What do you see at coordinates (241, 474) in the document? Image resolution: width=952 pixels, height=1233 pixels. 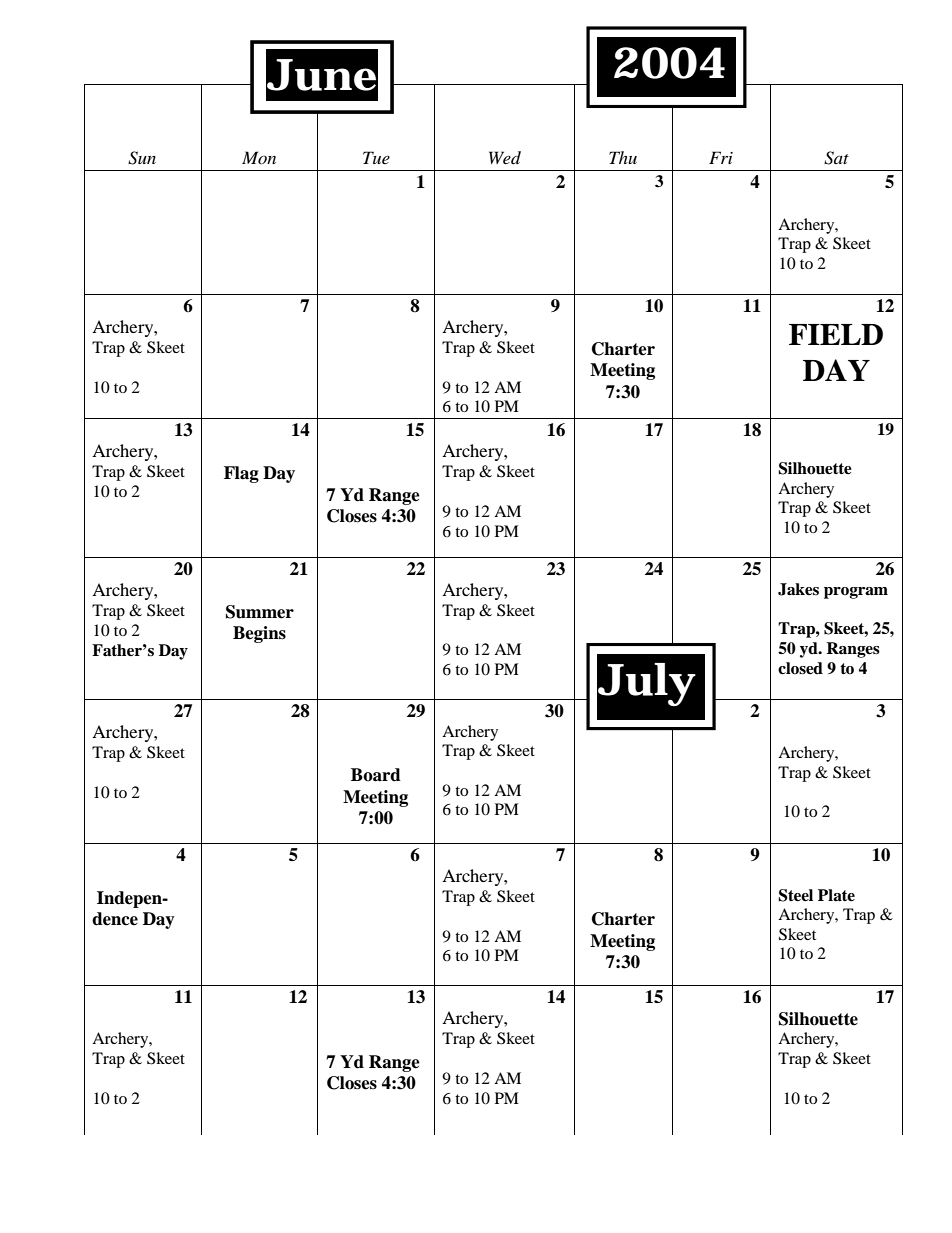 I see `Flag` at bounding box center [241, 474].
